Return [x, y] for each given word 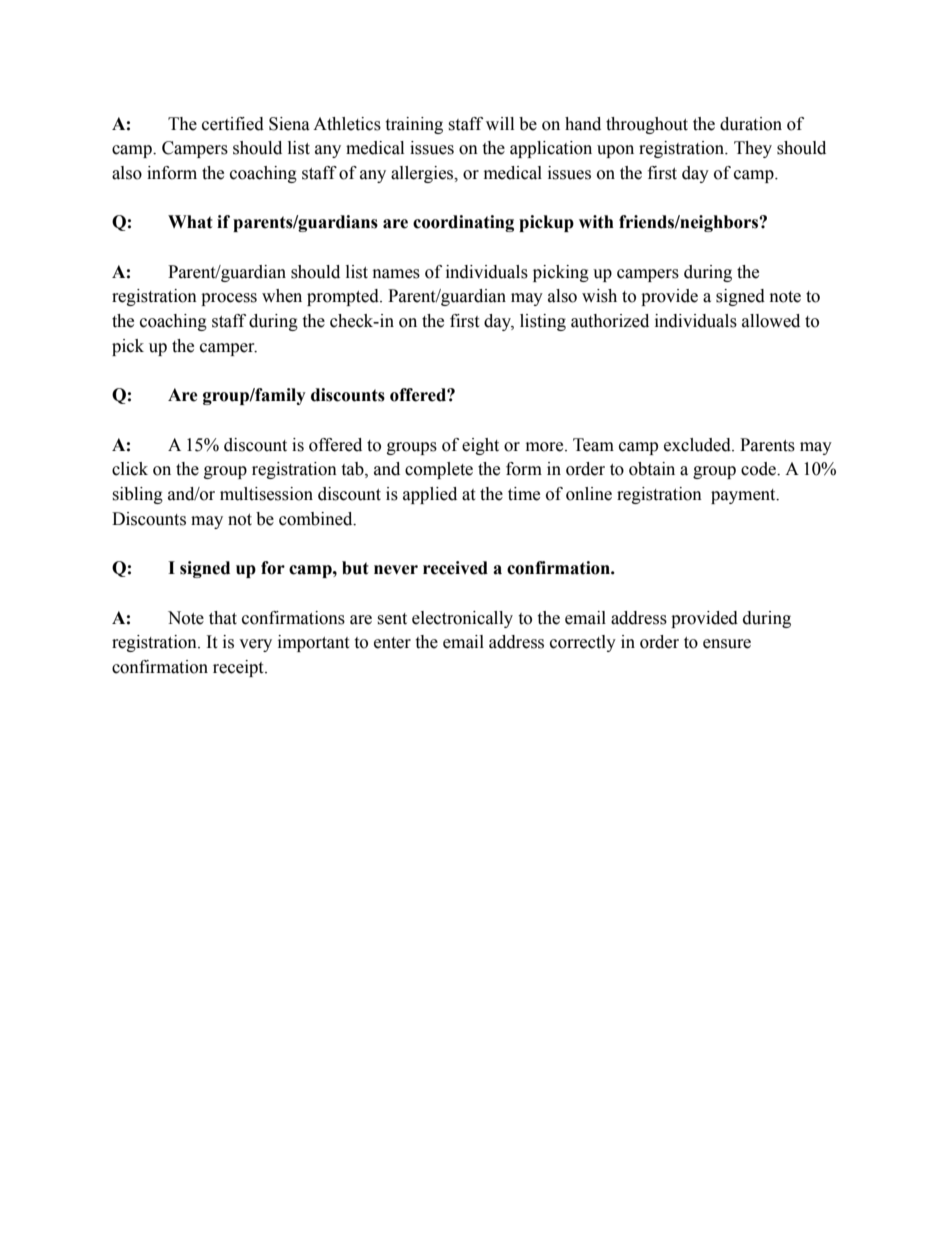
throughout [647, 125]
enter [392, 643]
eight [480, 446]
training [414, 125]
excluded [698, 445]
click [130, 469]
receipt [239, 668]
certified [233, 124]
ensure [727, 644]
